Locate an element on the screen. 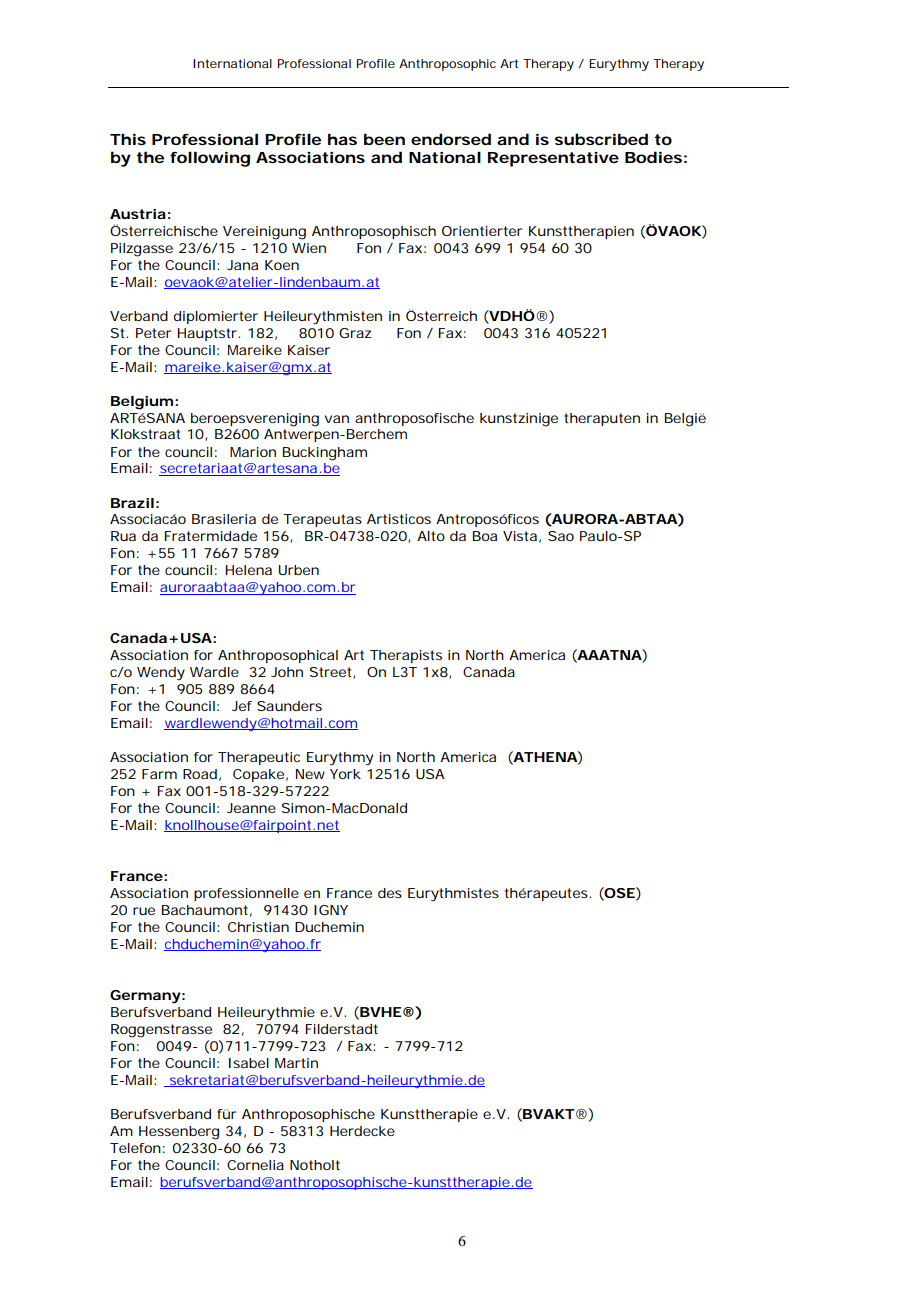 Image resolution: width=924 pixels, height=1308 pixels. van is located at coordinates (337, 419).
